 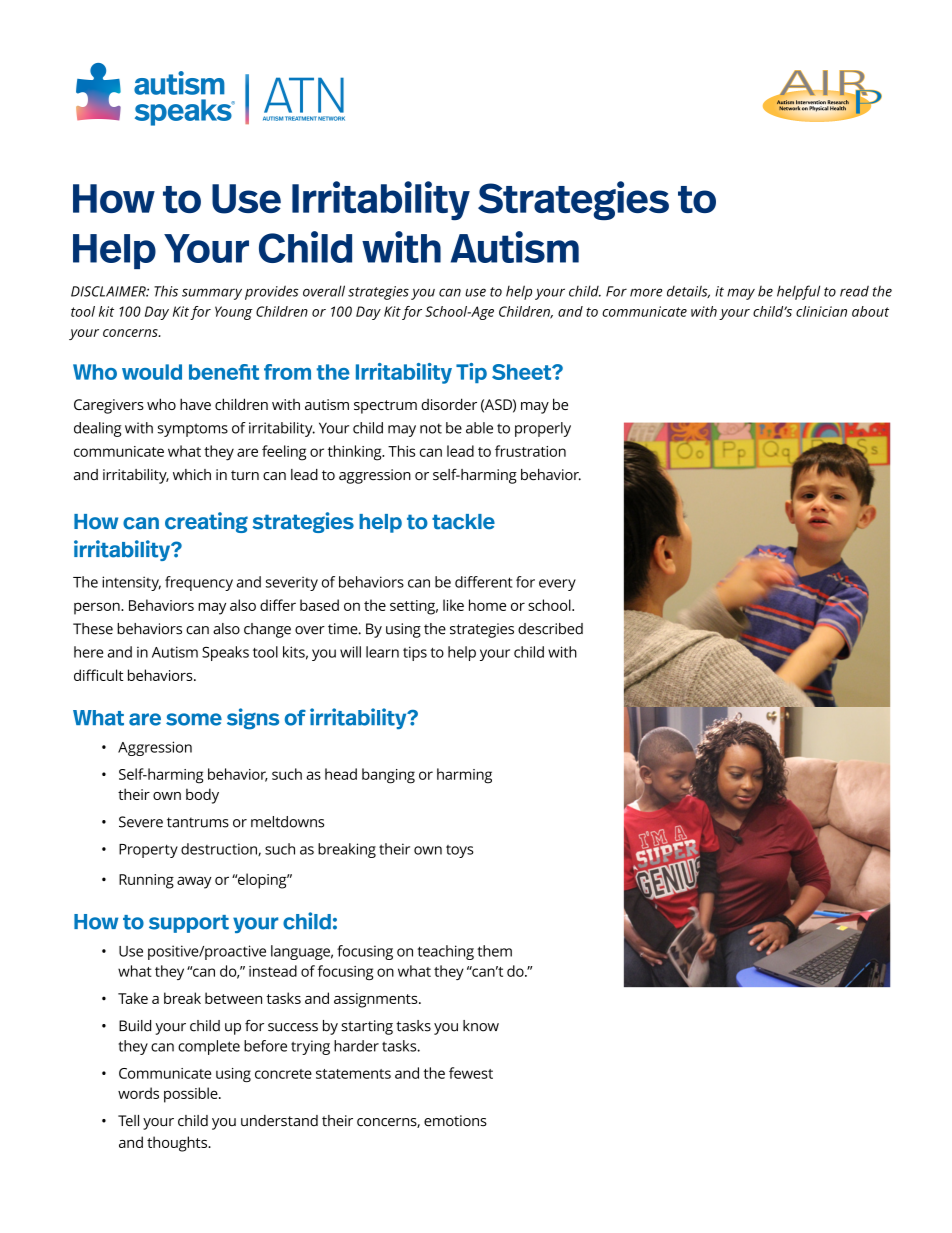 What do you see at coordinates (192, 1095) in the screenshot?
I see `possible` at bounding box center [192, 1095].
